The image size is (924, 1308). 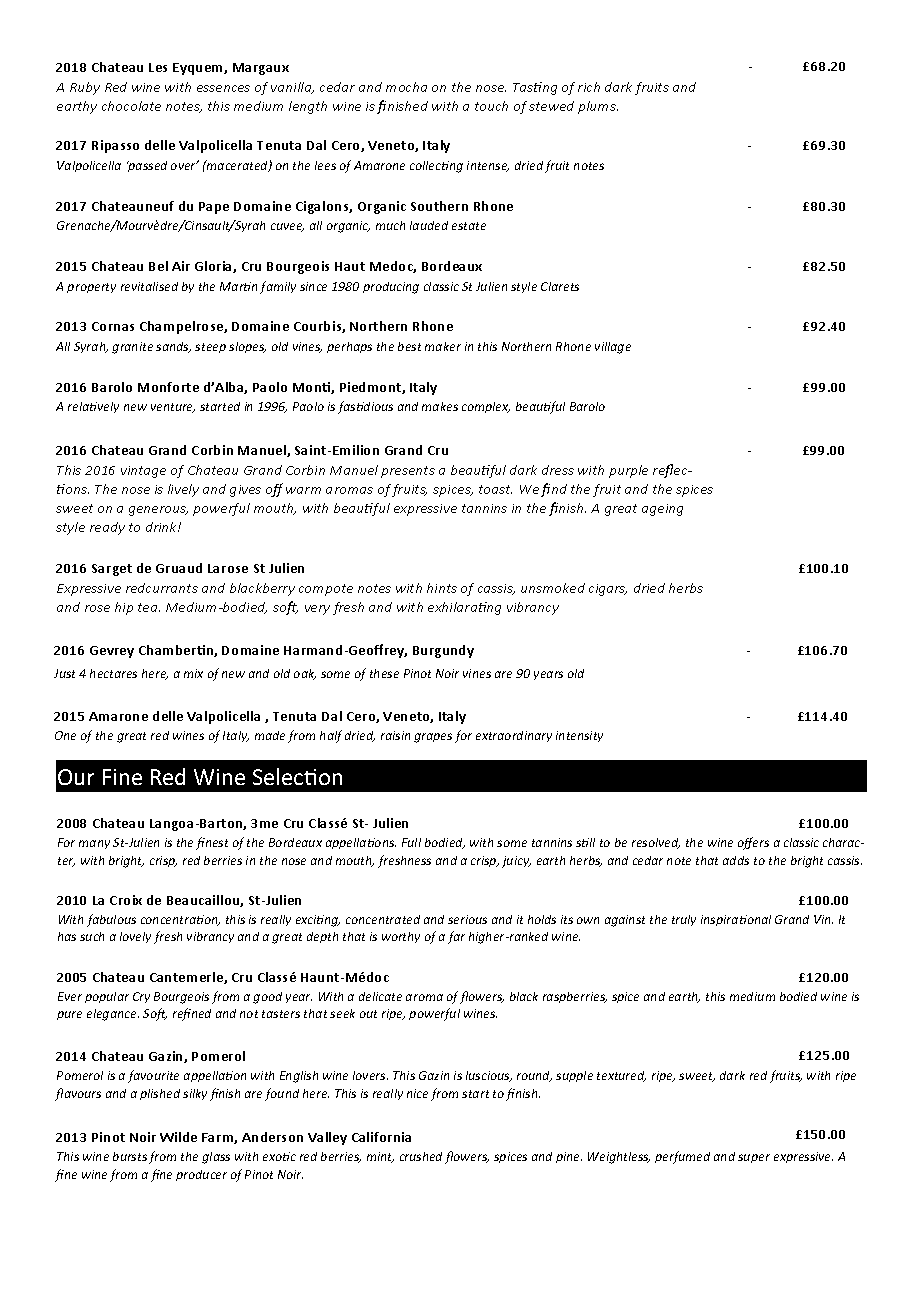 I want to click on sands, so click(x=173, y=347).
